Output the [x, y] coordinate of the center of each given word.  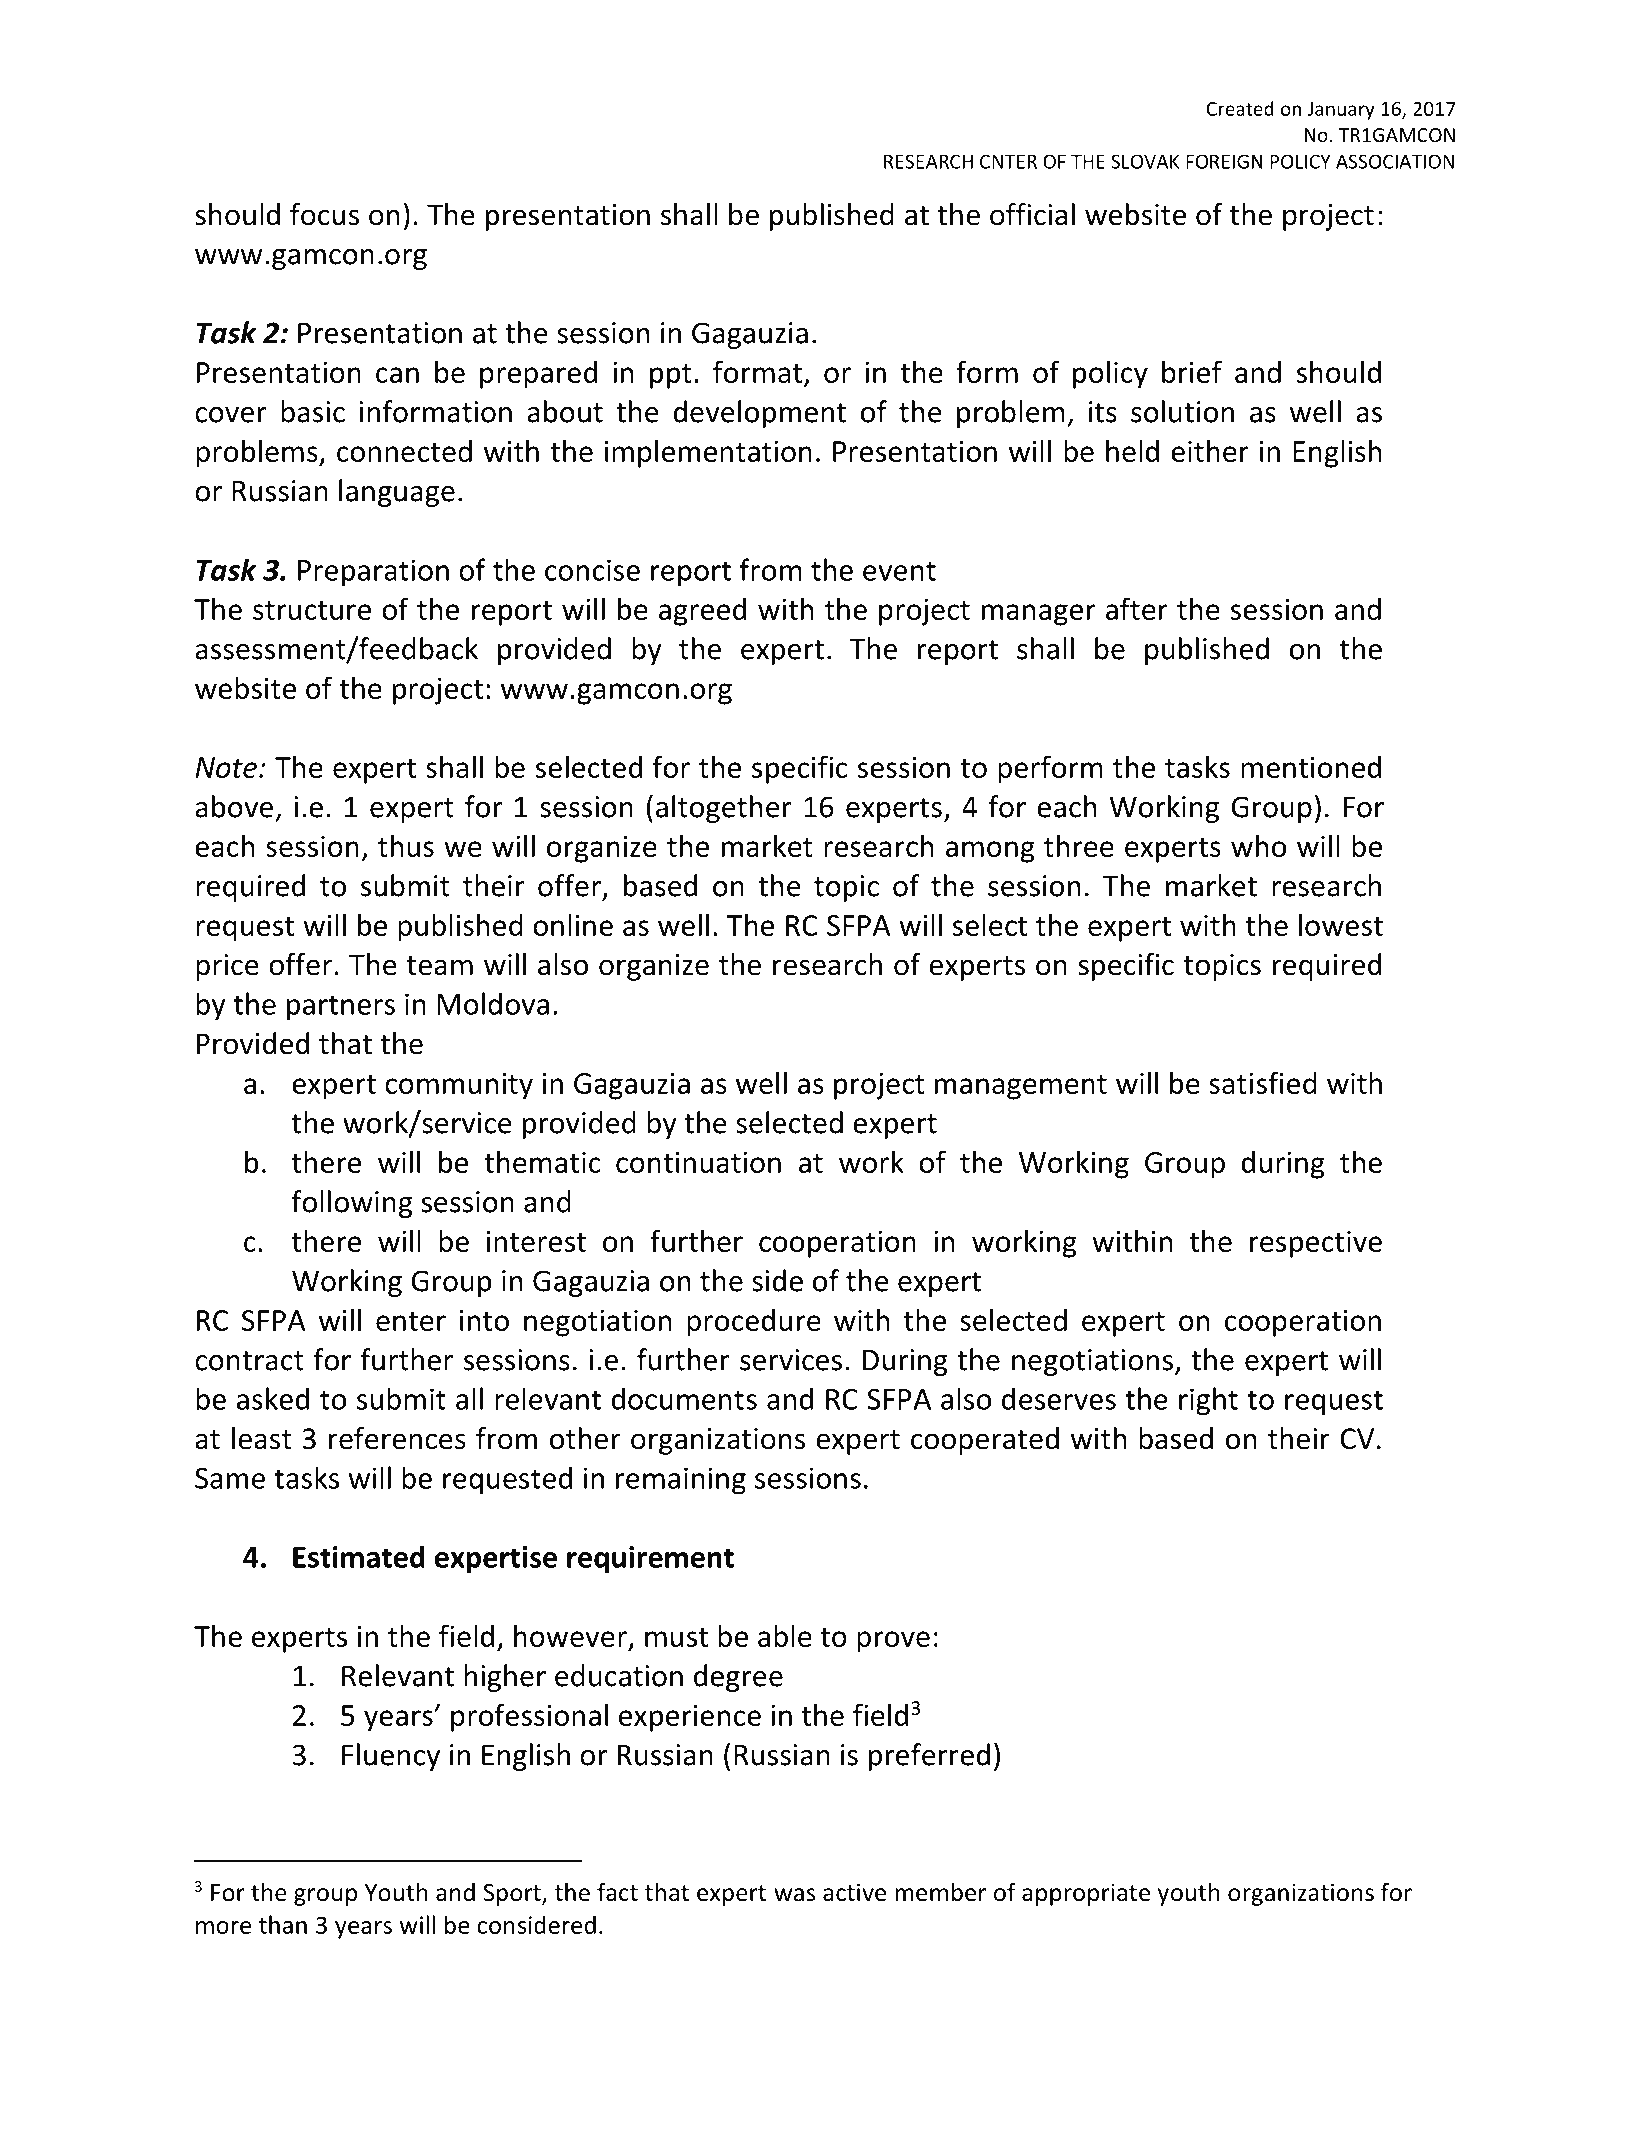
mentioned [1311, 767]
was [794, 1895]
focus [324, 214]
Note [226, 767]
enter [411, 1321]
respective [1316, 1244]
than [283, 1924]
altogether [724, 809]
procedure [754, 1323]
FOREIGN [1224, 161]
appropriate [1086, 1894]
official [1032, 214]
